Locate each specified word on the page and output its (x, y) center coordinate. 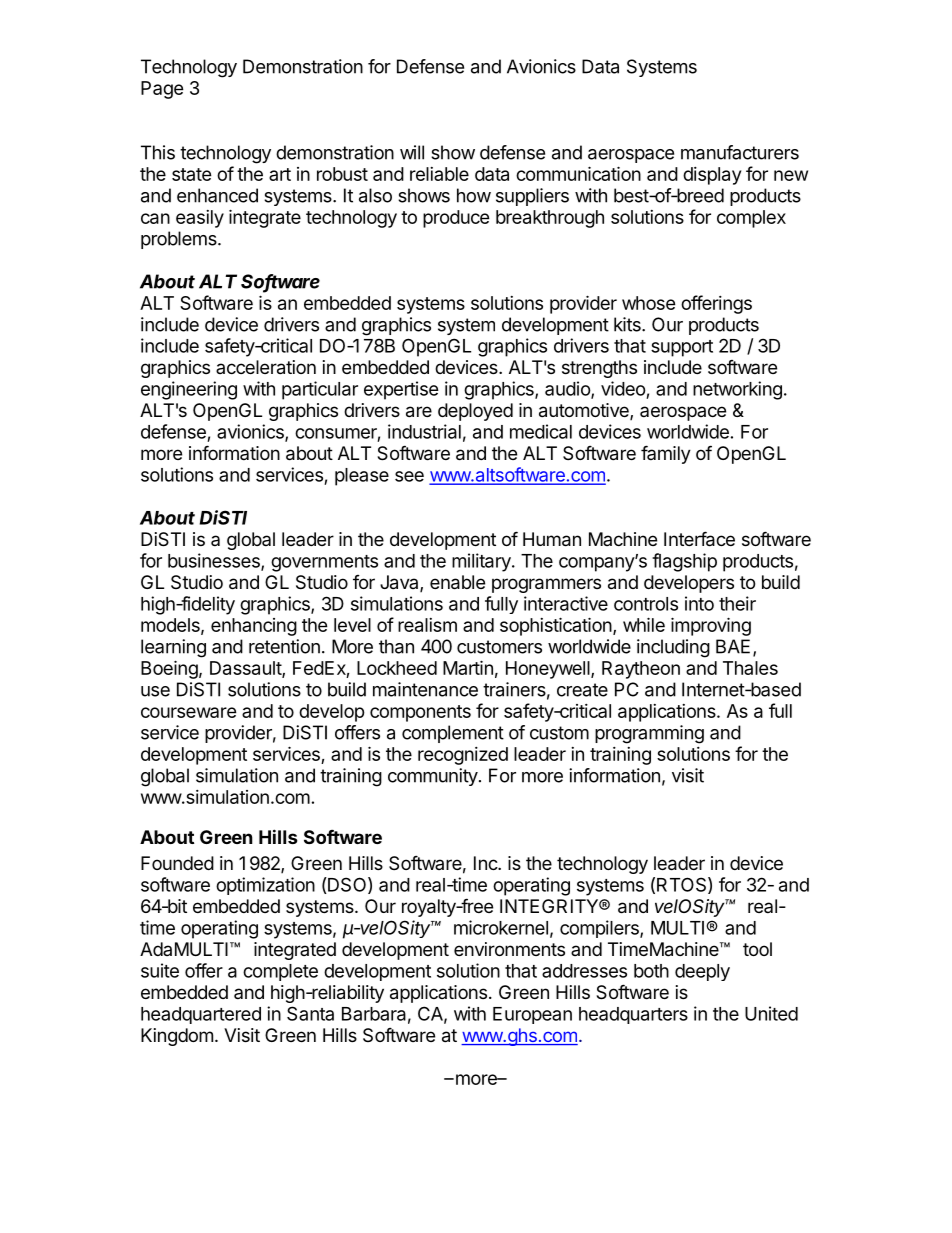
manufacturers (740, 152)
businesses (215, 561)
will (412, 152)
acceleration (266, 367)
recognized (463, 756)
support (682, 348)
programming (649, 734)
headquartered (201, 1015)
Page (162, 90)
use (155, 691)
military (482, 562)
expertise (401, 390)
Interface (699, 539)
